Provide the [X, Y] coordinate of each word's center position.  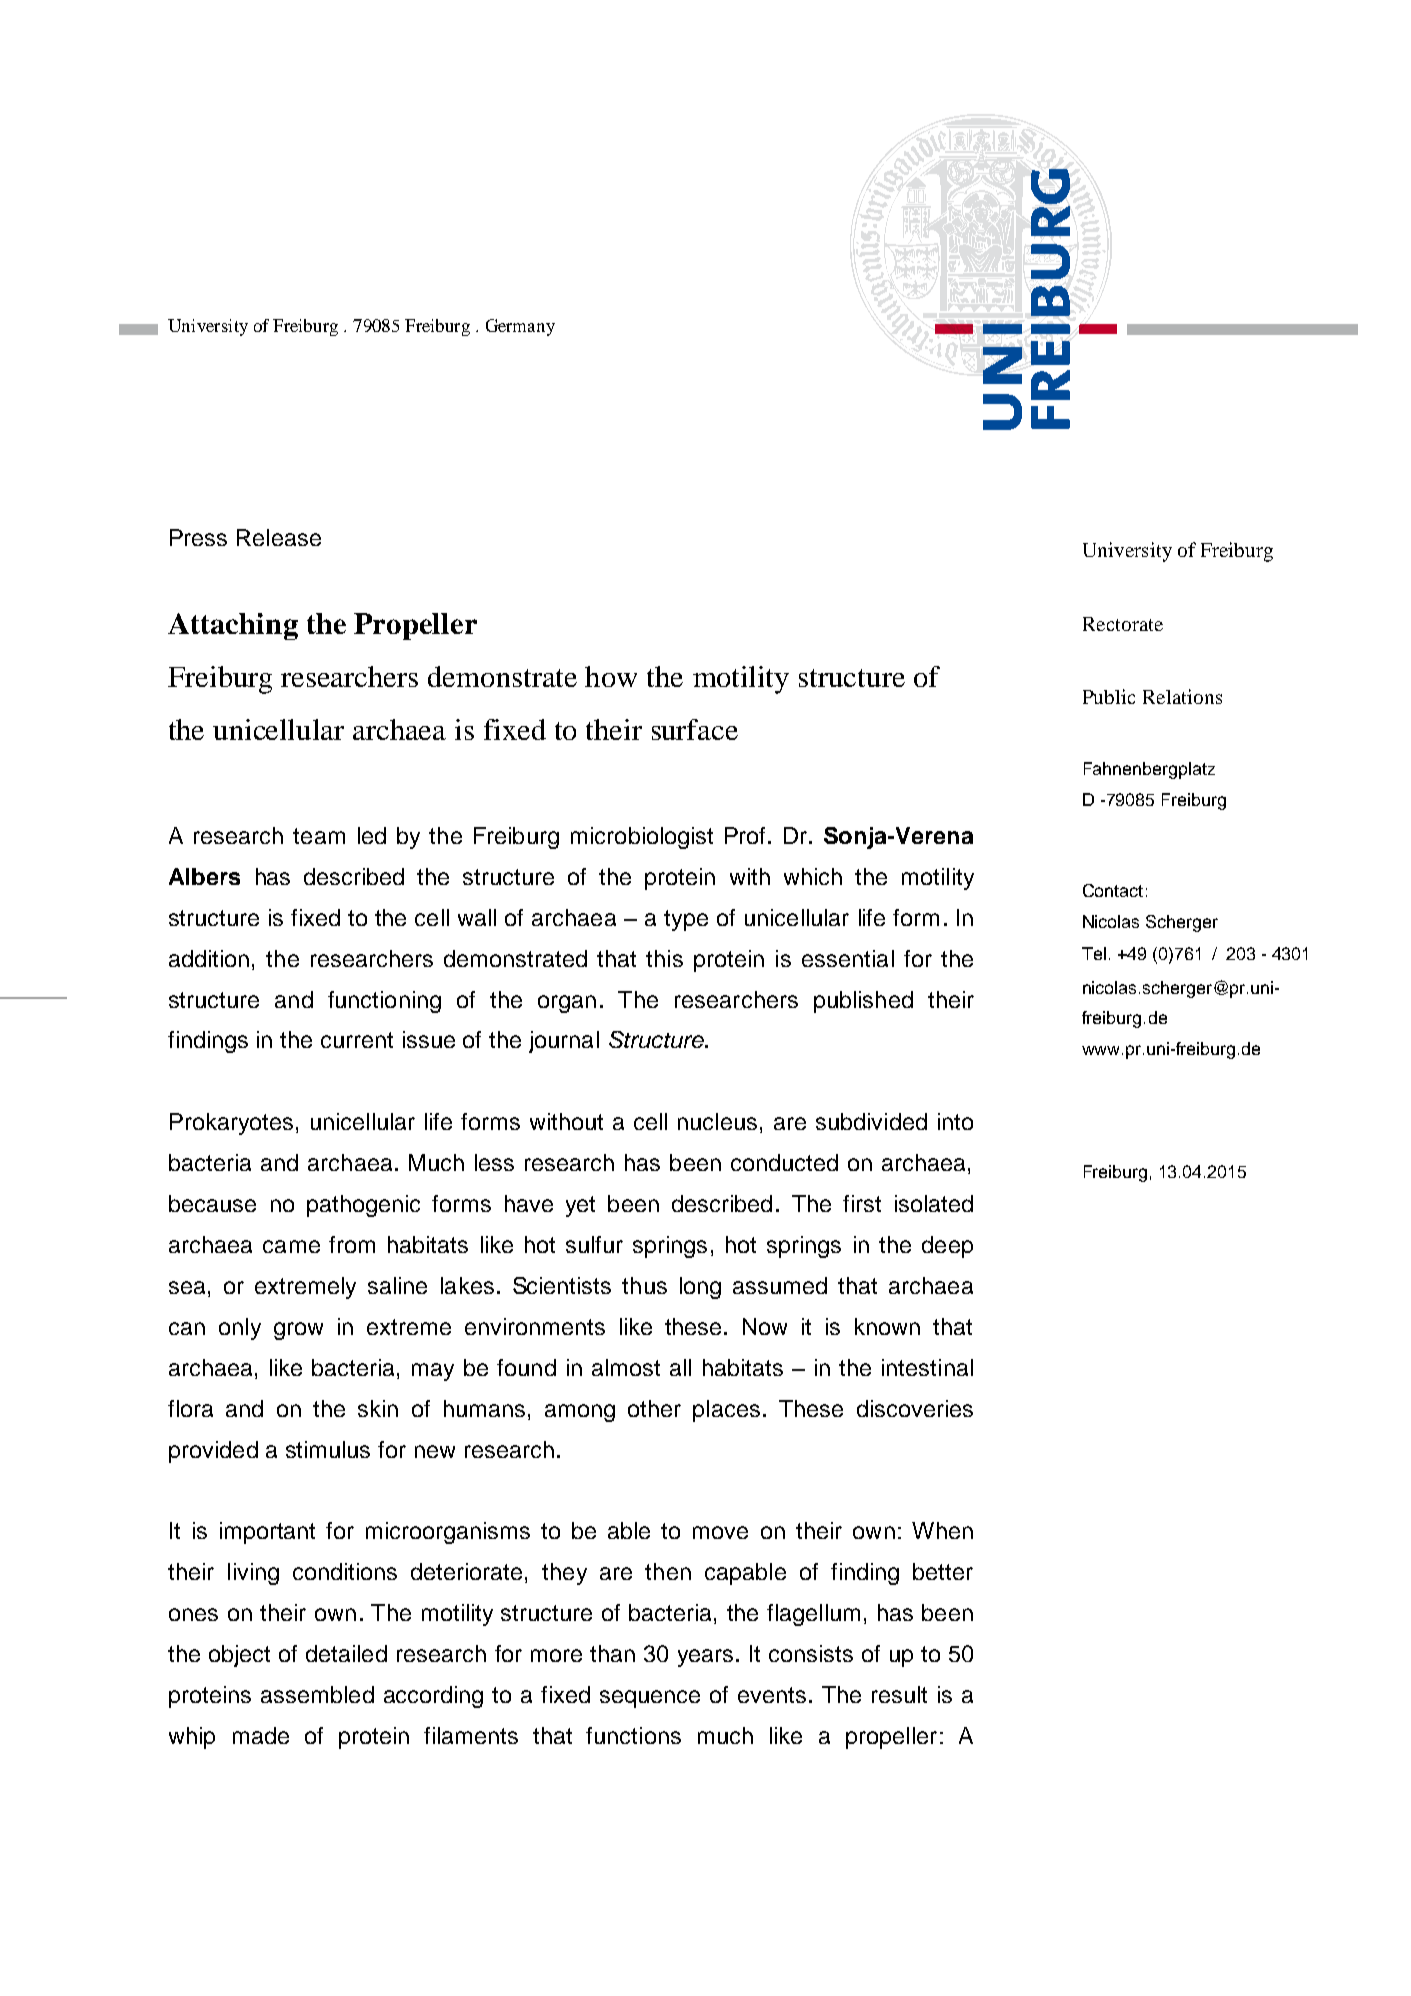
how [611, 676]
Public [1109, 696]
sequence [650, 1699]
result [899, 1694]
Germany [520, 327]
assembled [317, 1694]
